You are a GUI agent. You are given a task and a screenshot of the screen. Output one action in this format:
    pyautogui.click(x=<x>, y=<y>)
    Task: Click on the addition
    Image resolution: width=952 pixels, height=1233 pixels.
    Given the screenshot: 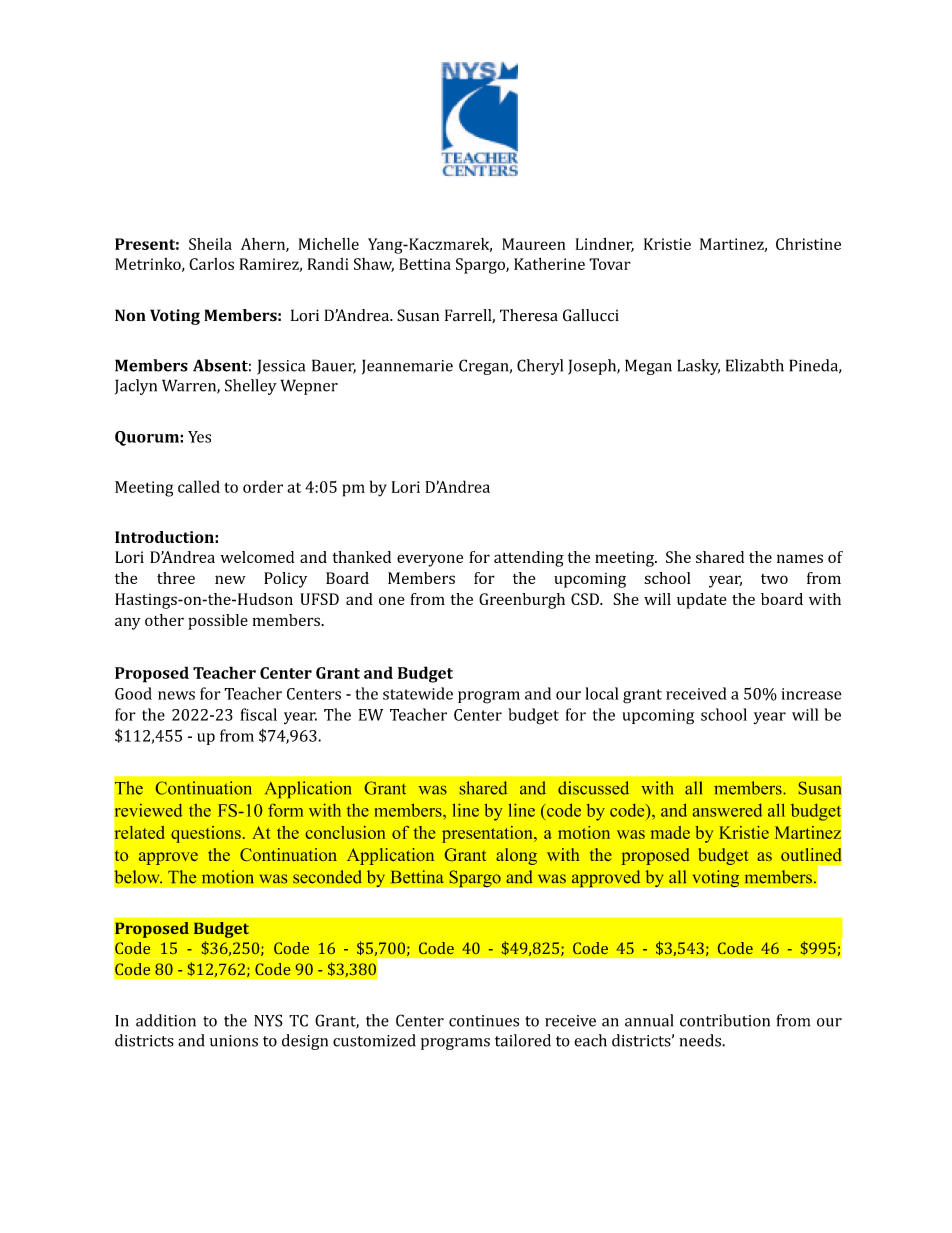 What is the action you would take?
    pyautogui.click(x=166, y=1020)
